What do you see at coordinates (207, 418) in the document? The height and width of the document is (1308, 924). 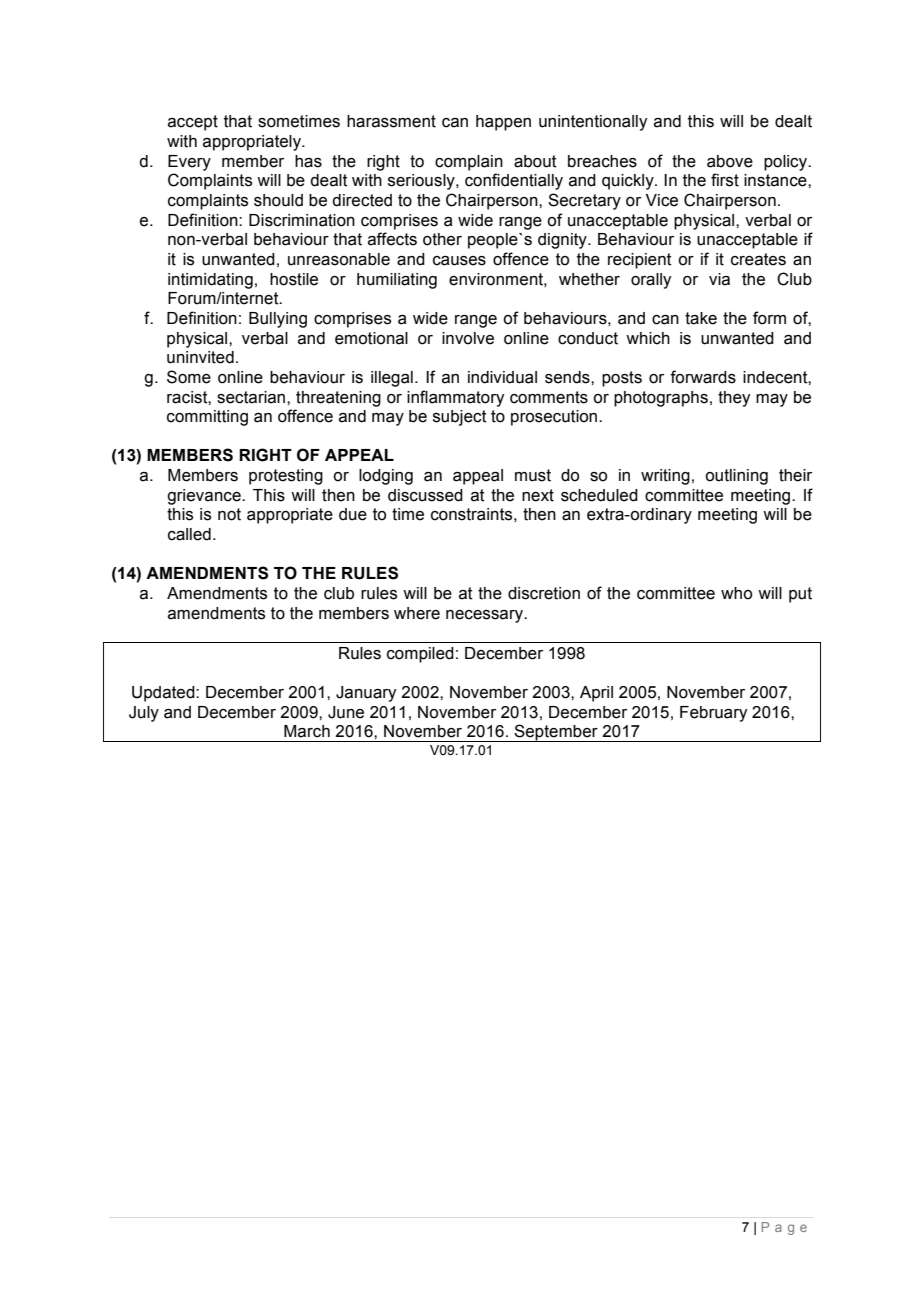 I see `committing` at bounding box center [207, 418].
